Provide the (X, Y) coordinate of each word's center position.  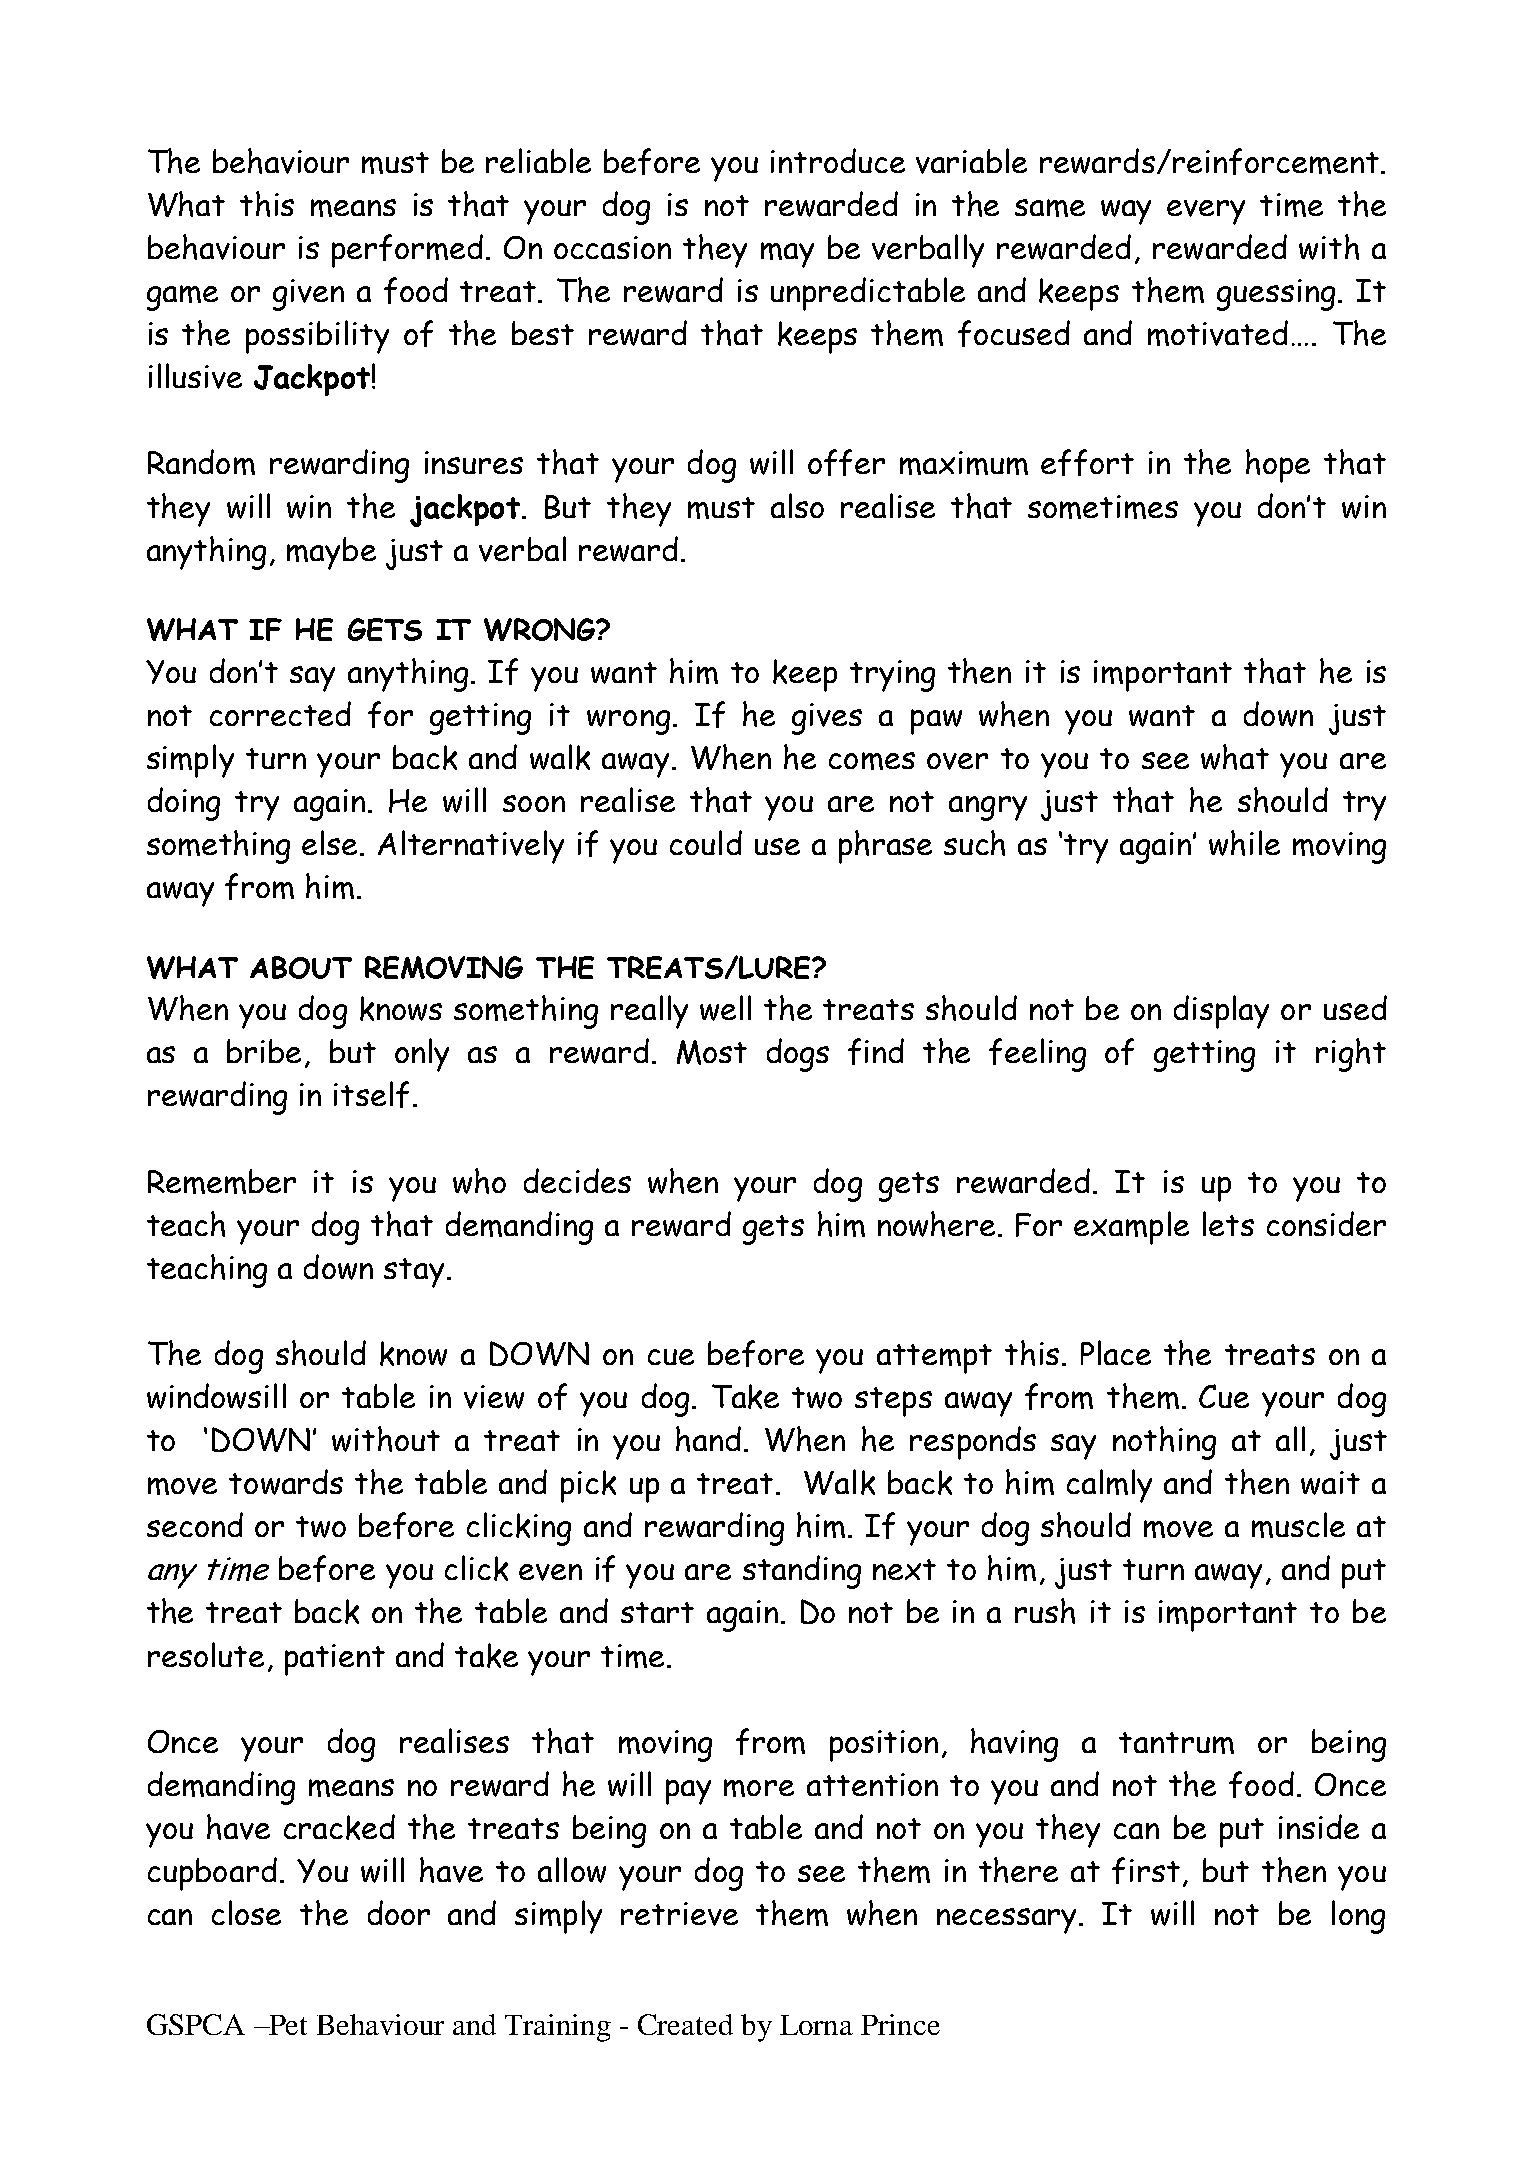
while (1244, 843)
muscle (1298, 1525)
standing (802, 1572)
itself (371, 1094)
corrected (280, 713)
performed (407, 251)
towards (286, 1482)
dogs (798, 1055)
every (1206, 212)
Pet (287, 2025)
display (1221, 1012)
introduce (838, 160)
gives (827, 719)
